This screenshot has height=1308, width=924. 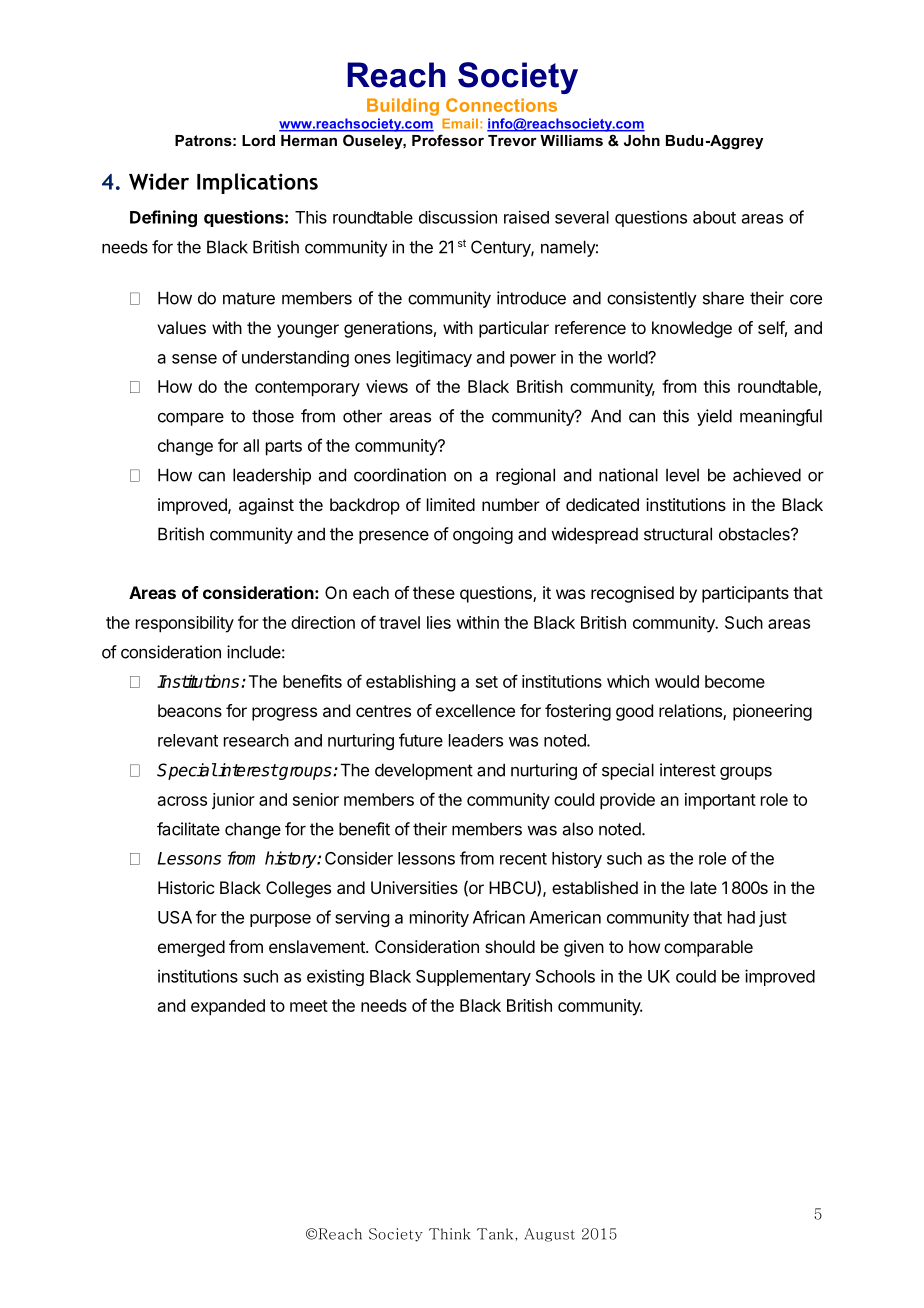 I want to click on achieved, so click(x=767, y=475).
